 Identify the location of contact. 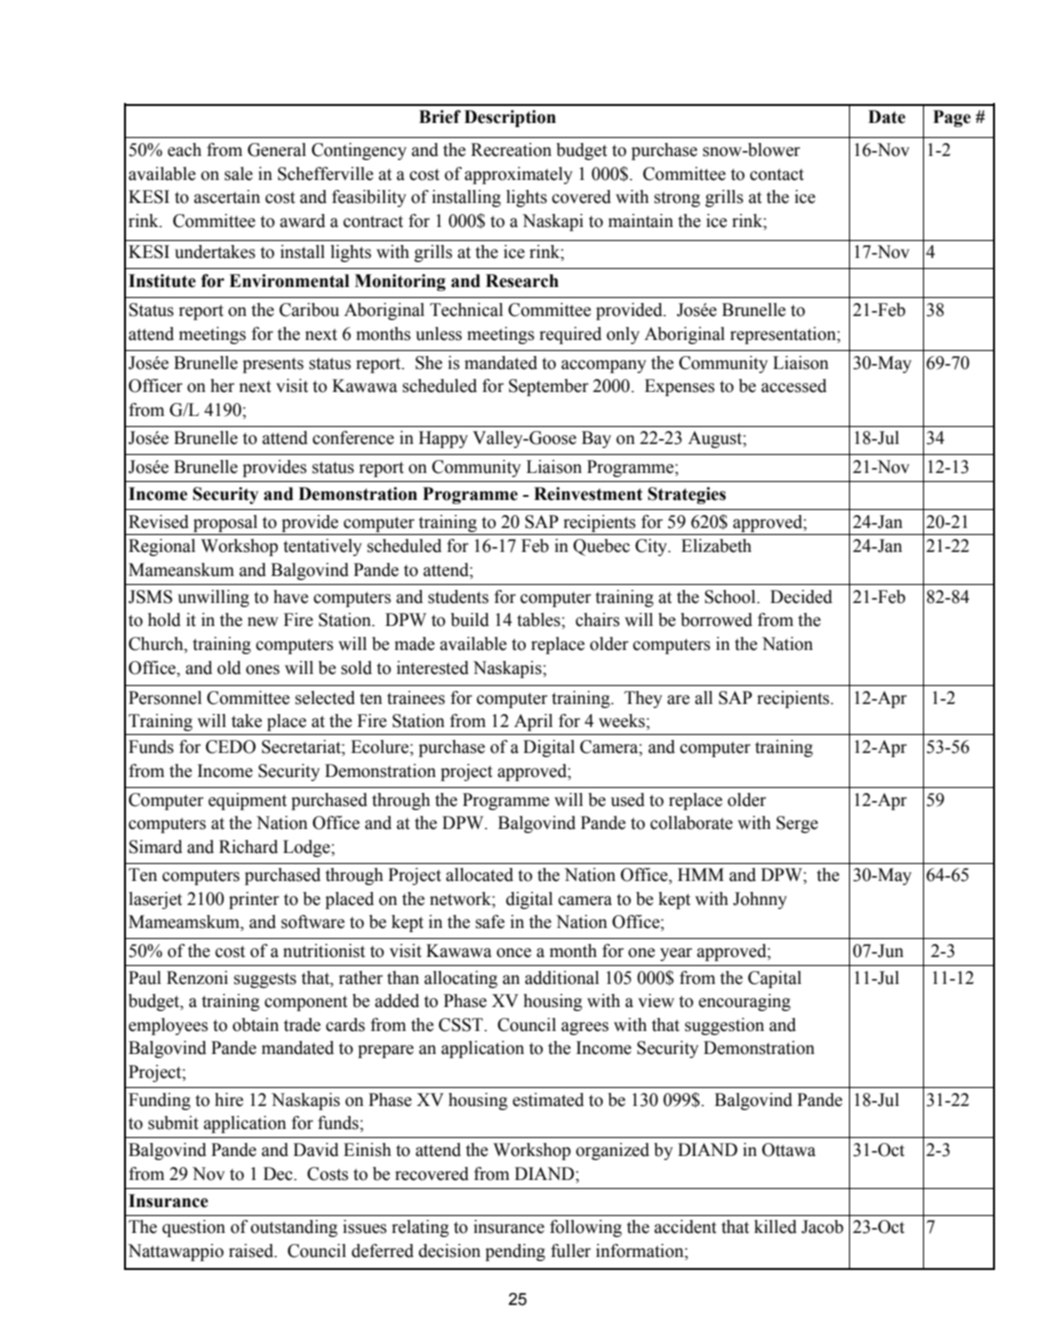
(777, 175).
